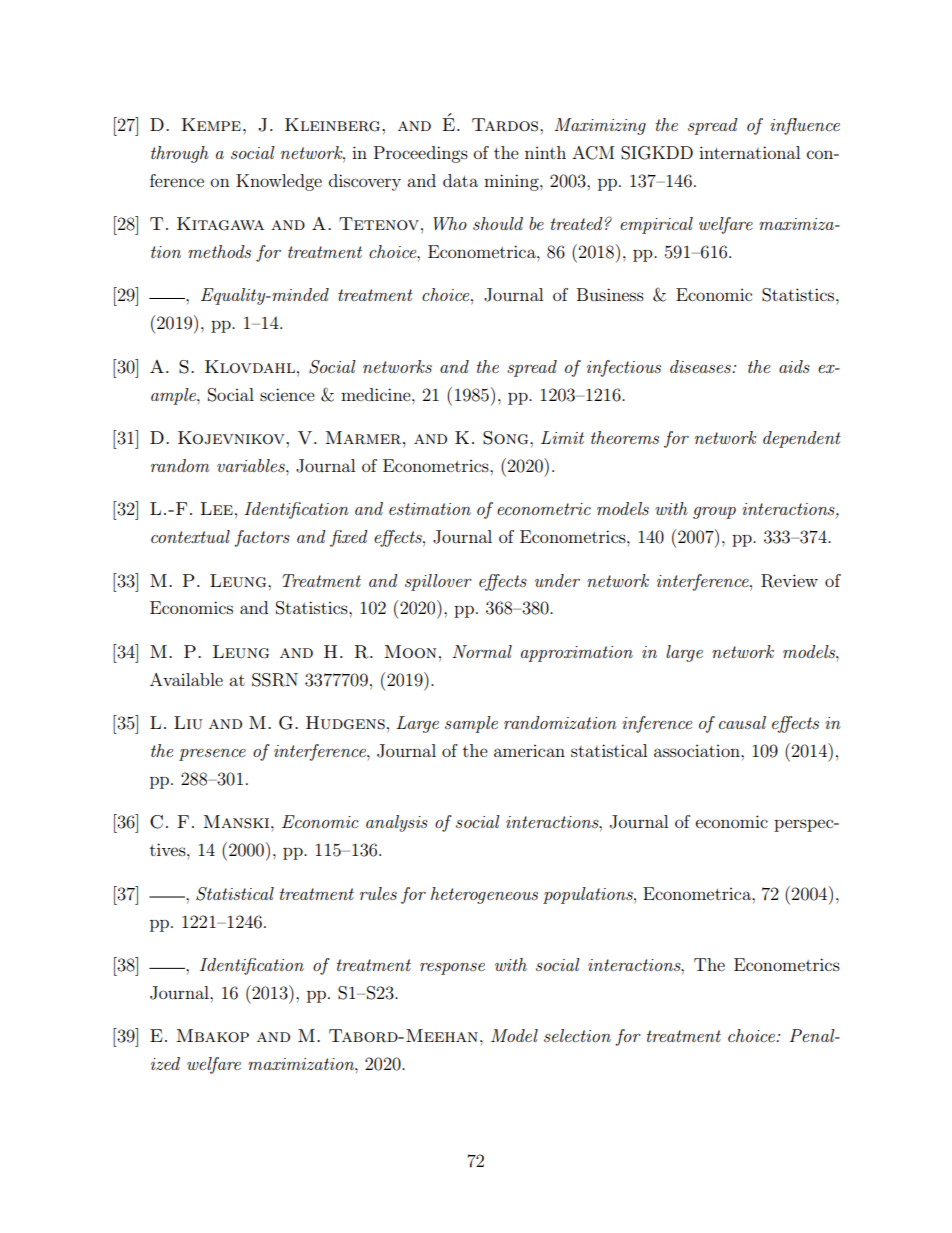 The width and height of the screenshot is (952, 1233). What do you see at coordinates (507, 438) in the screenshot?
I see `Song` at bounding box center [507, 438].
